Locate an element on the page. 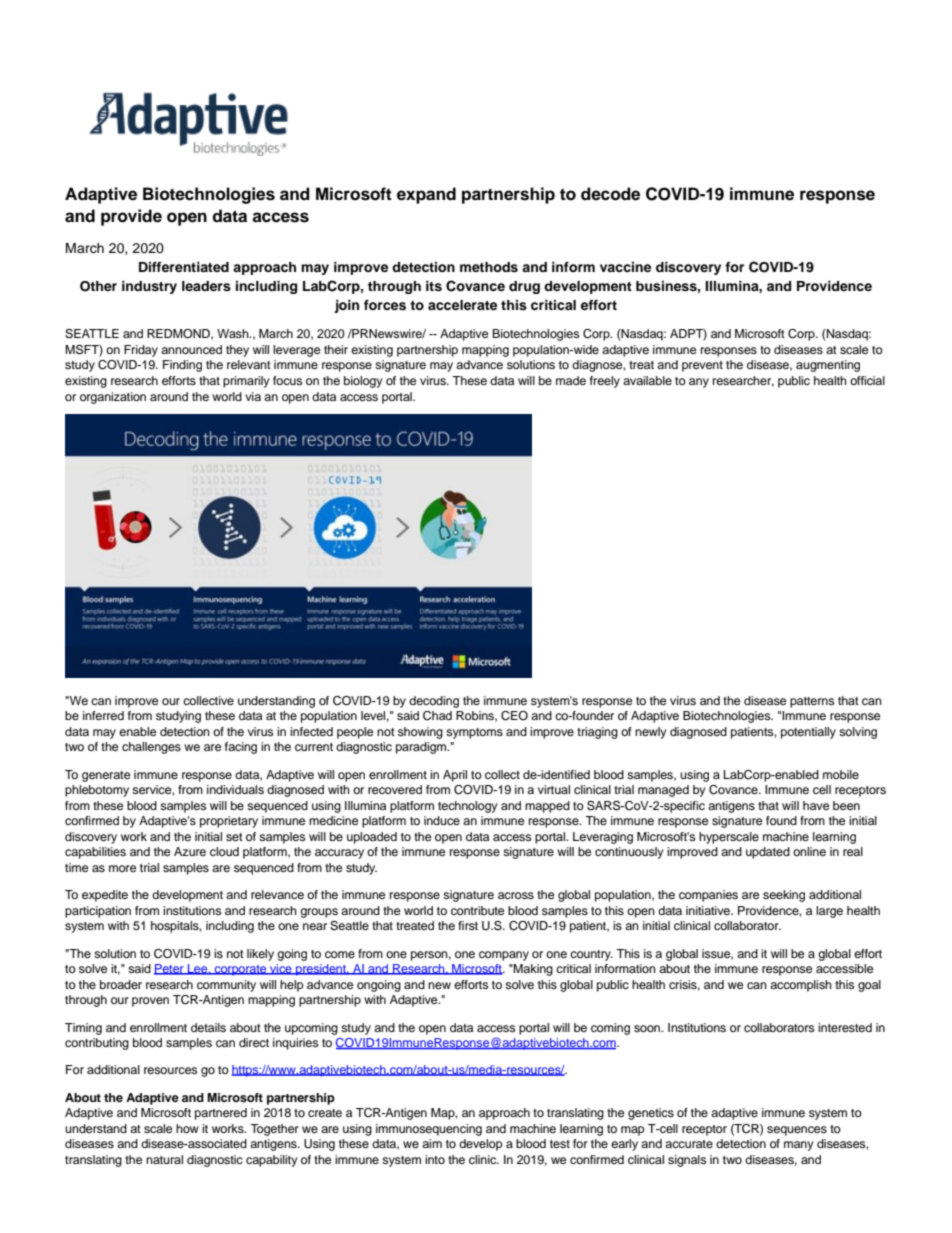  aim is located at coordinates (432, 1143).
